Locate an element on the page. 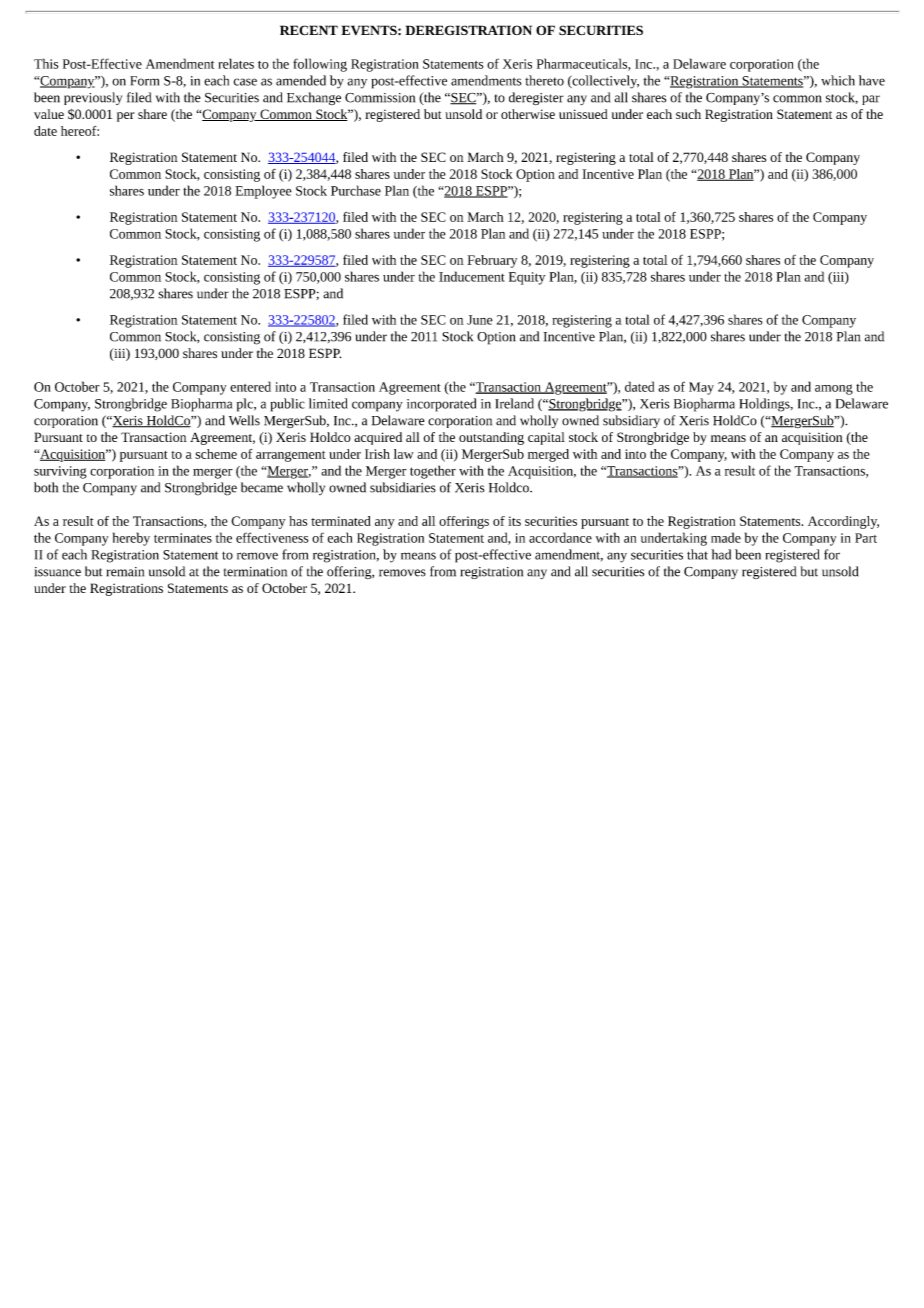  entered is located at coordinates (250, 386).
